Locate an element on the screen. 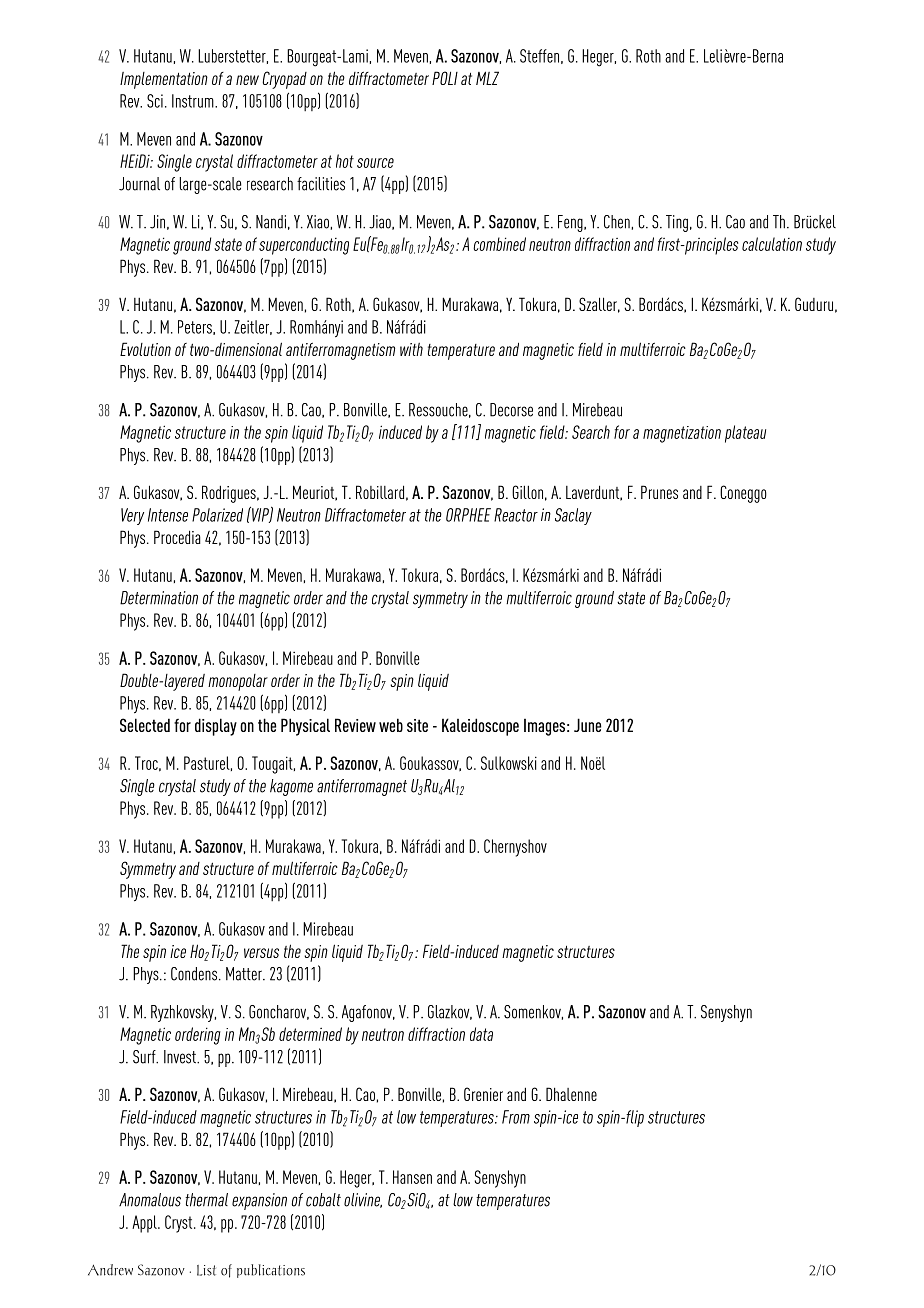 Image resolution: width=924 pixels, height=1308 pixels. data is located at coordinates (481, 1034).
